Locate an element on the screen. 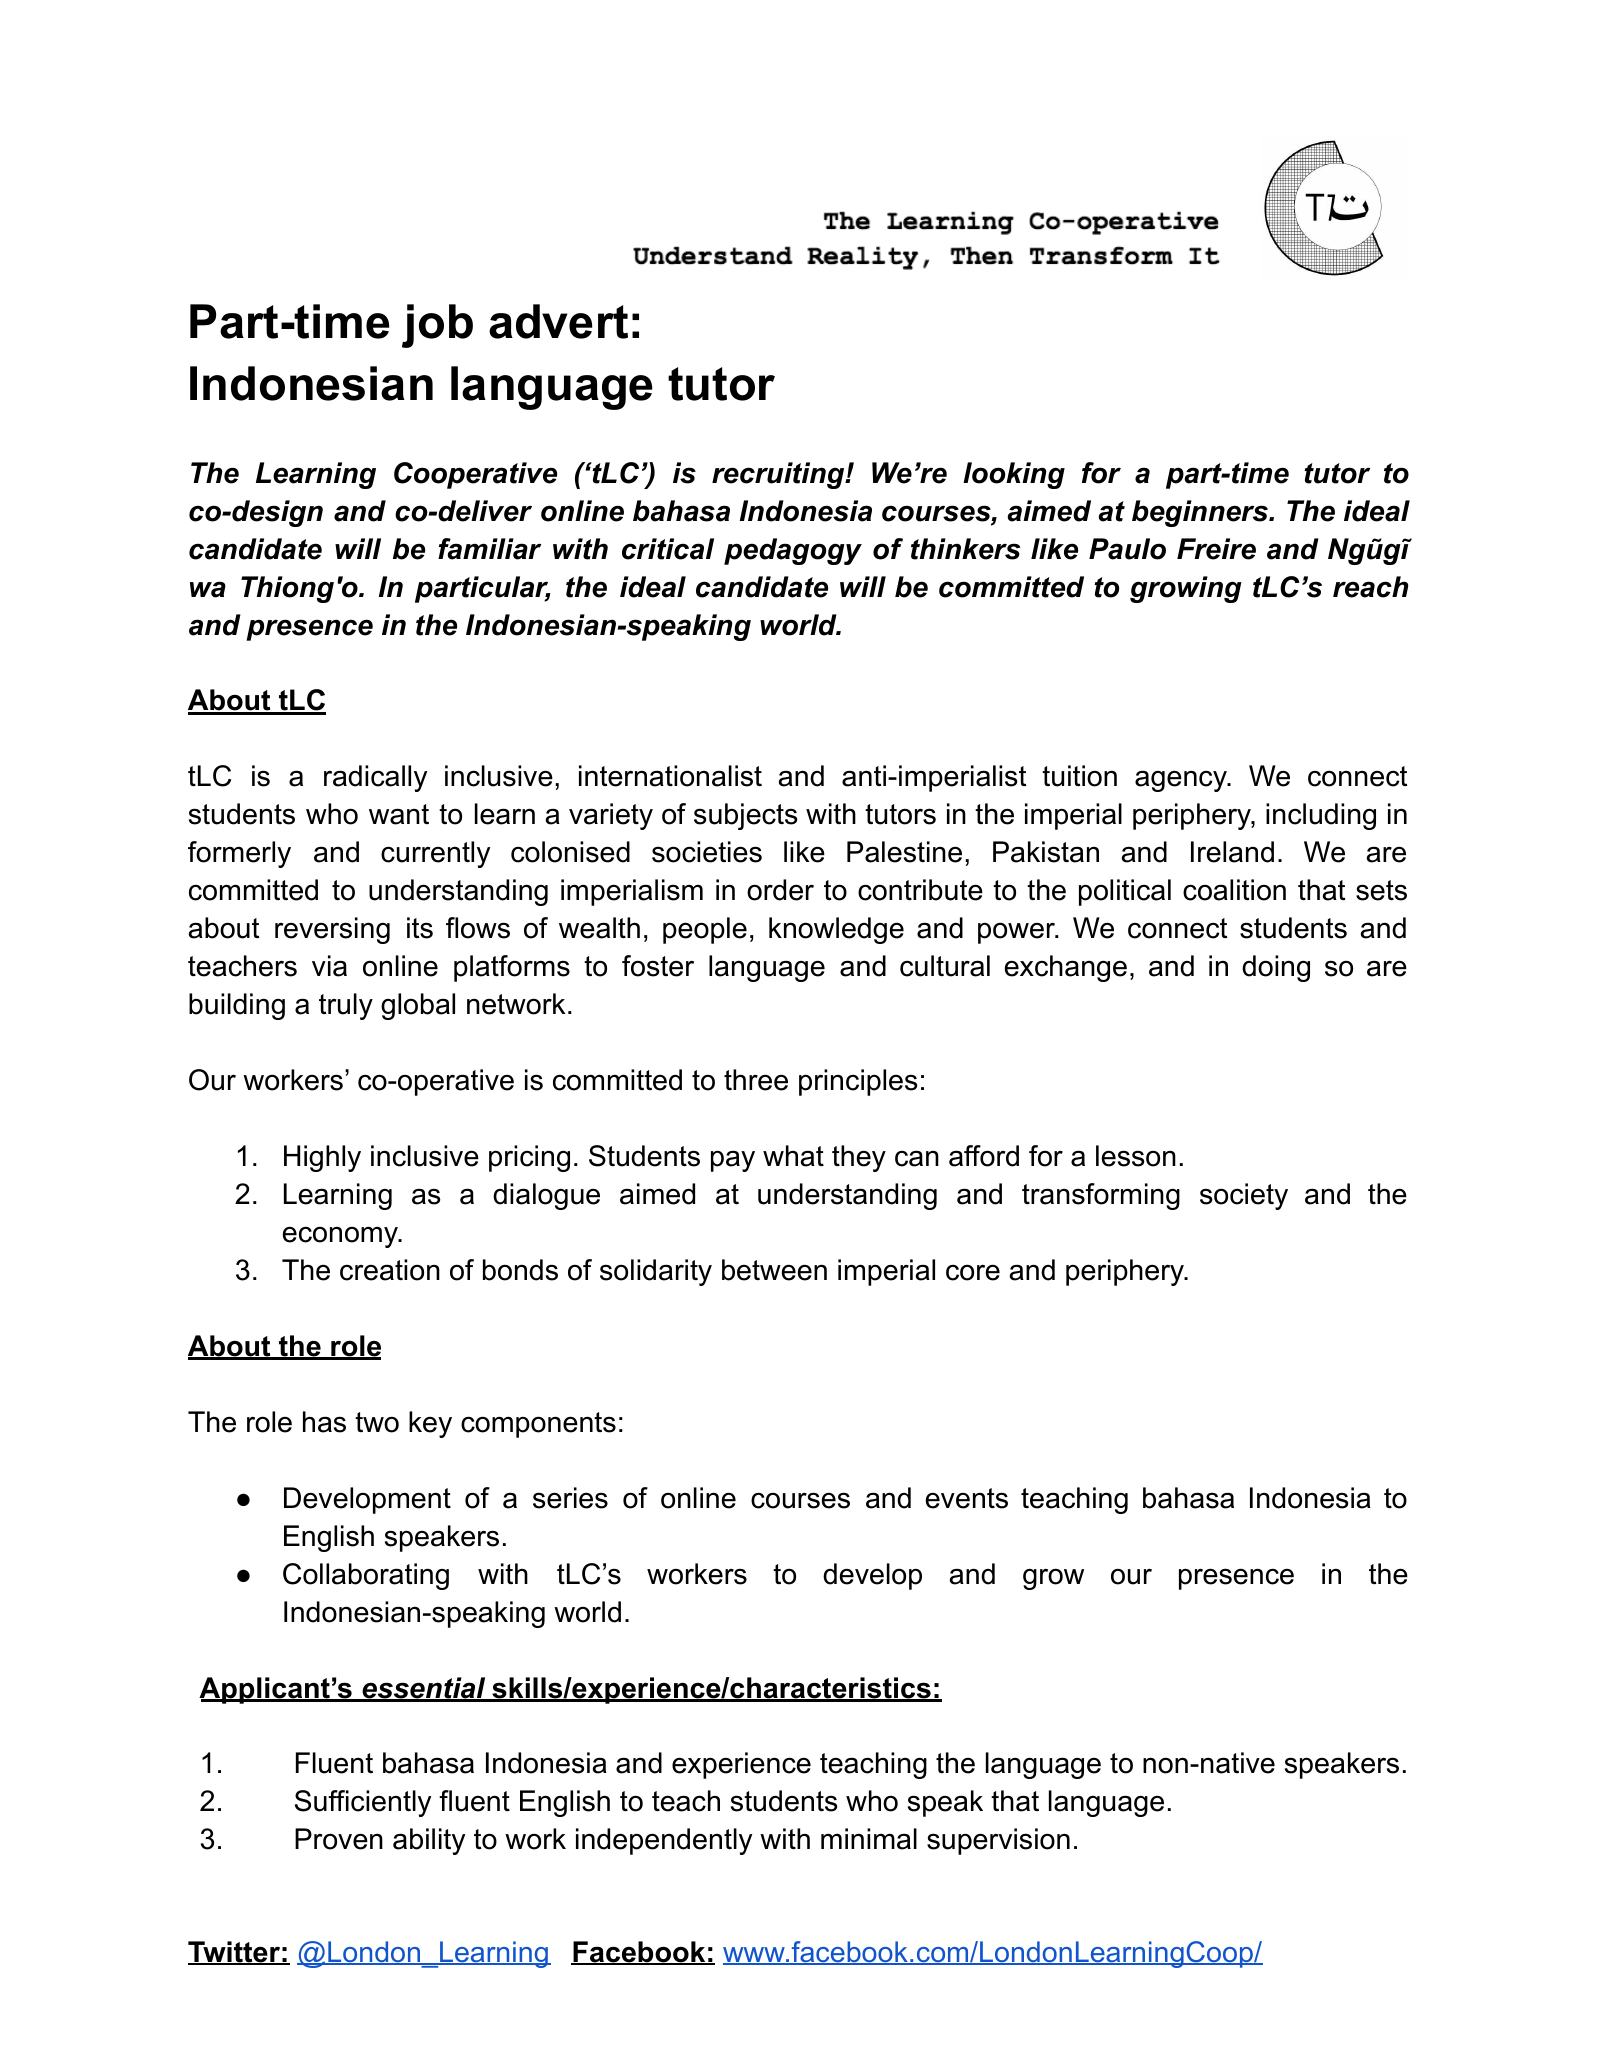  job is located at coordinates (437, 326).
